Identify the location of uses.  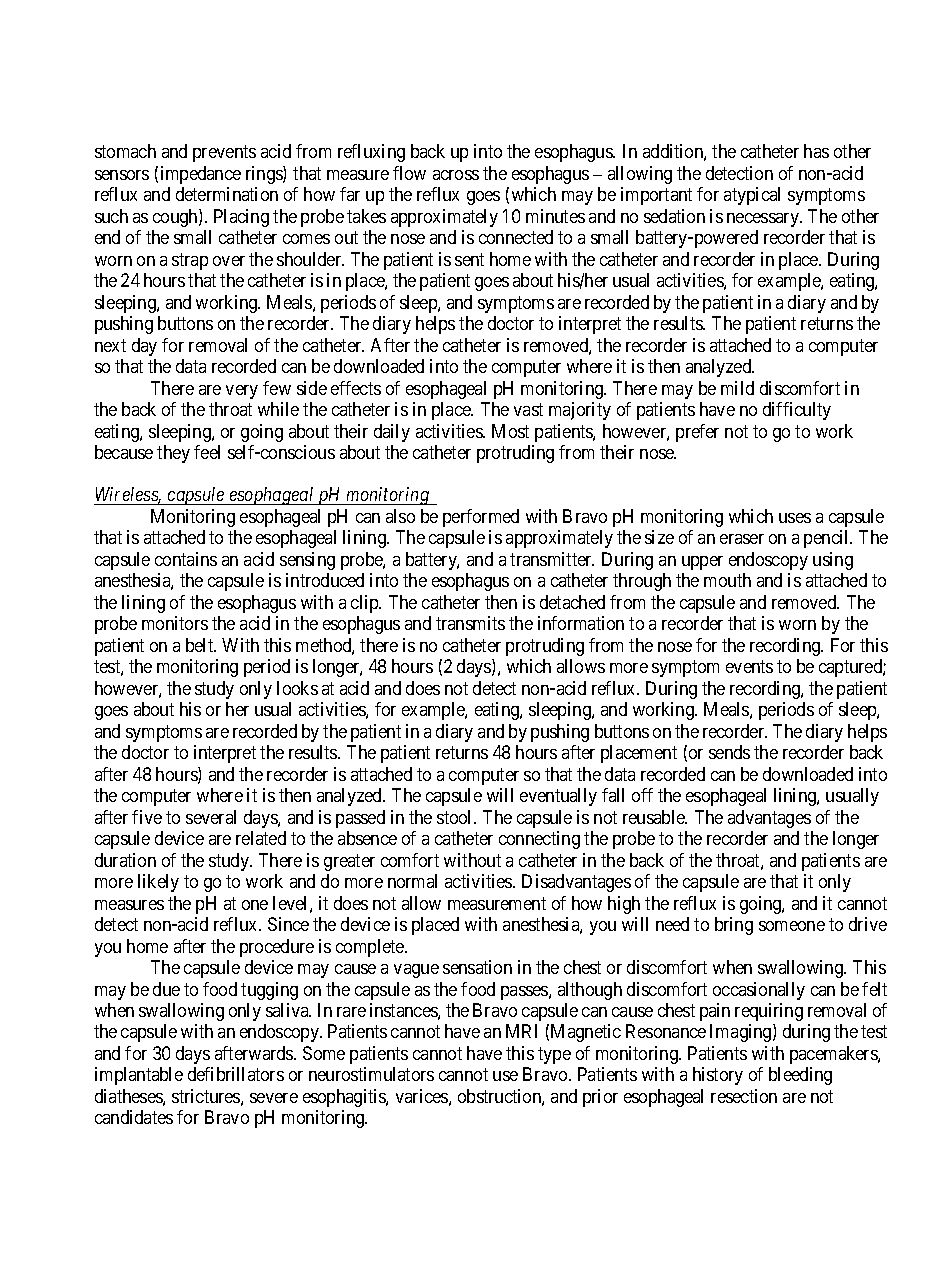
(795, 518).
